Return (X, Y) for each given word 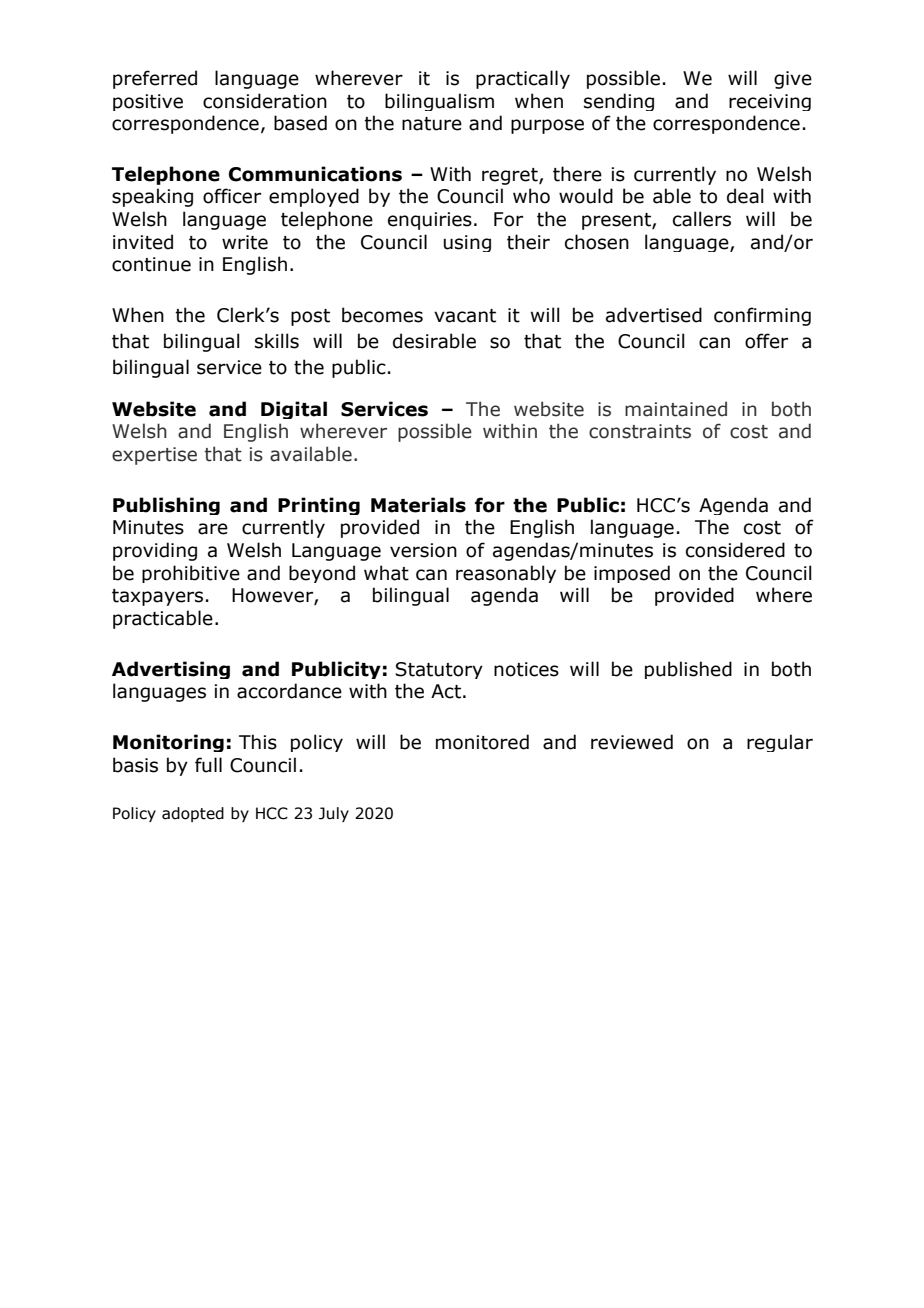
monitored (482, 742)
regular (780, 743)
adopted (193, 814)
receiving (770, 102)
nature (432, 124)
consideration (265, 101)
